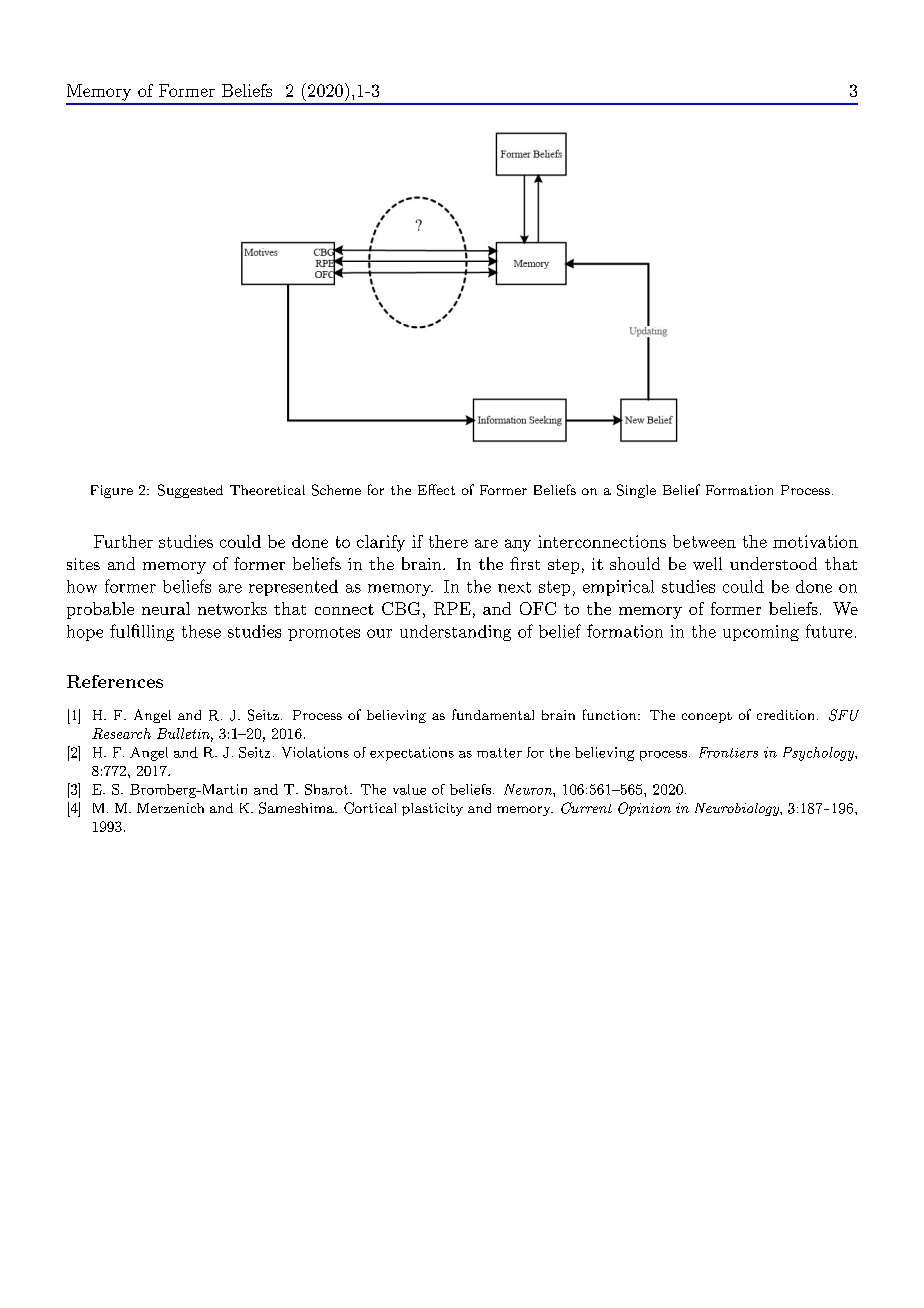  I want to click on Opinion, so click(644, 809).
